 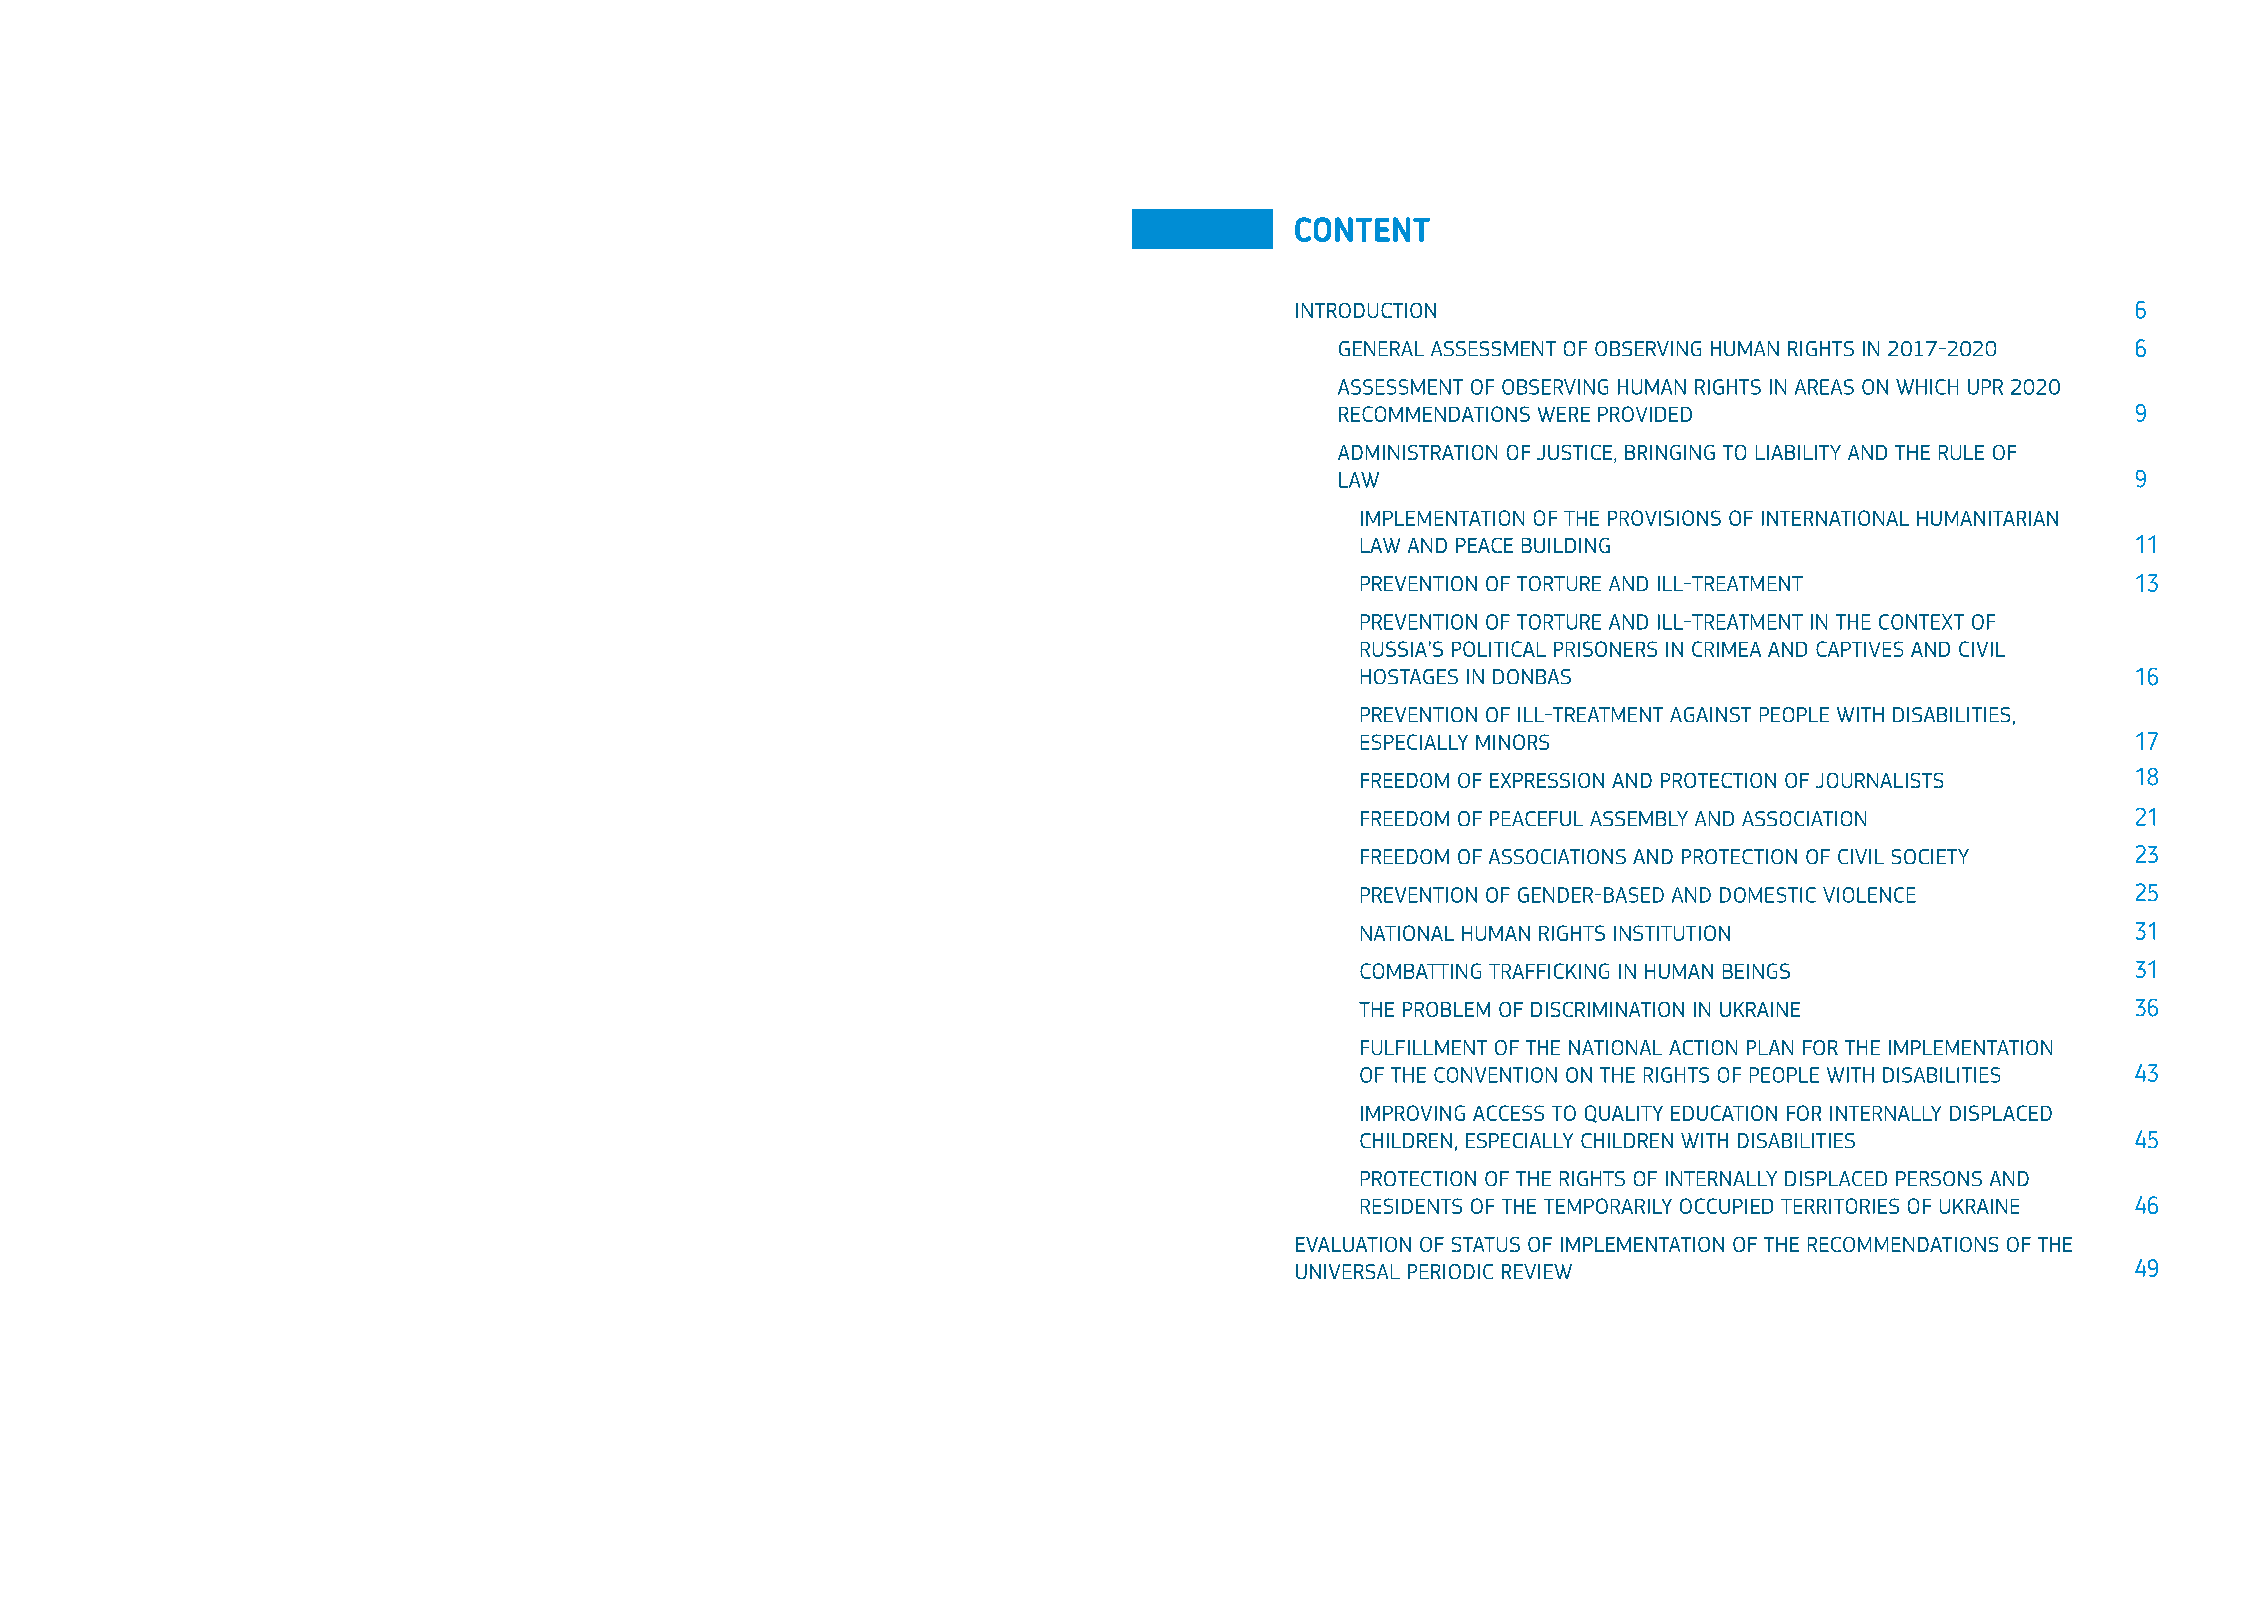 I want to click on PROVIDED, so click(x=1645, y=414).
